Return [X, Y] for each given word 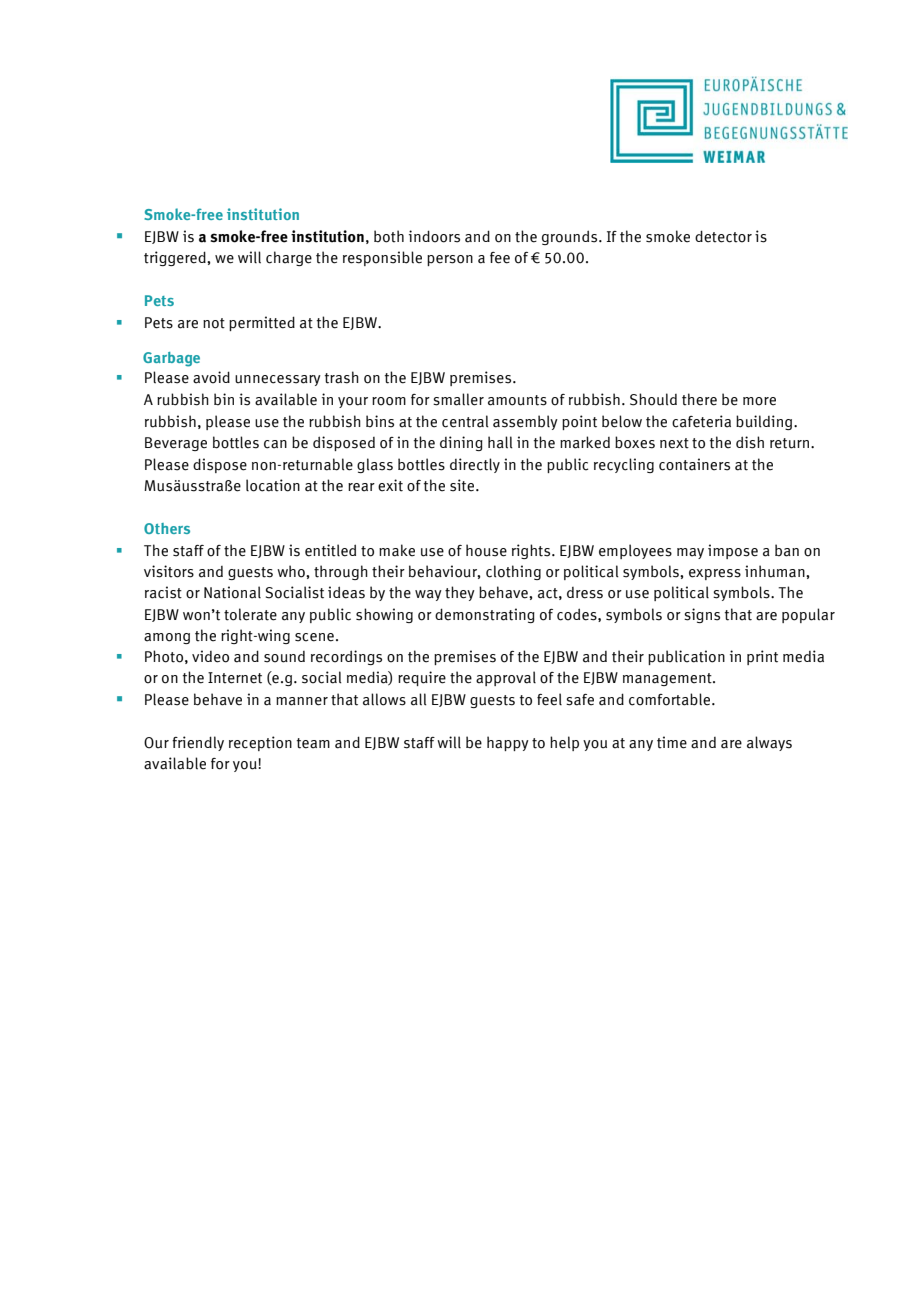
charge [289, 258]
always [769, 743]
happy [508, 743]
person [450, 260]
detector [723, 236]
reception [260, 743]
